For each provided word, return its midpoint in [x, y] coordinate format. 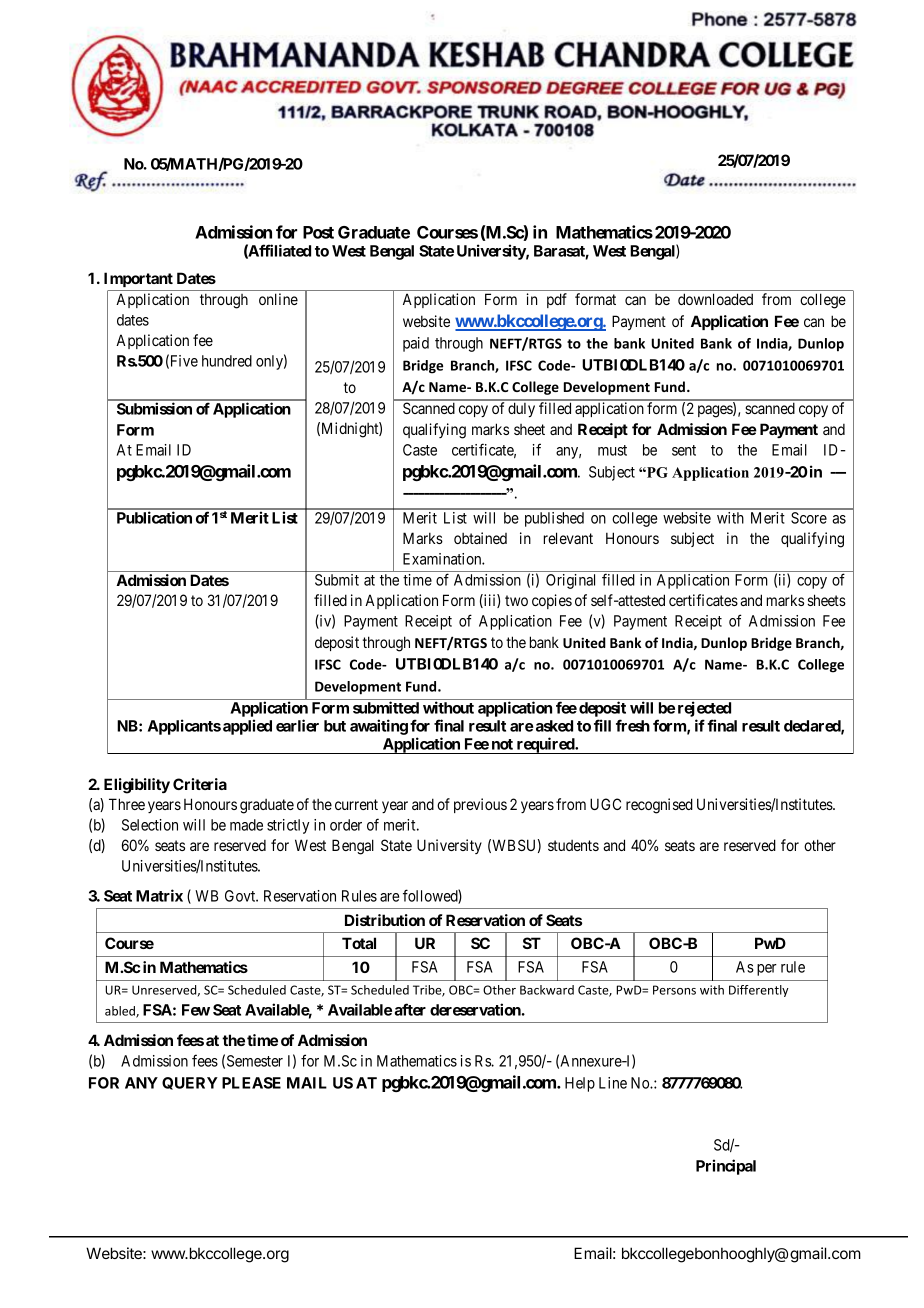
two [516, 600]
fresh [633, 725]
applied [247, 727]
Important [138, 279]
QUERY [190, 1083]
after [410, 1009]
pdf [557, 300]
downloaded [715, 299]
